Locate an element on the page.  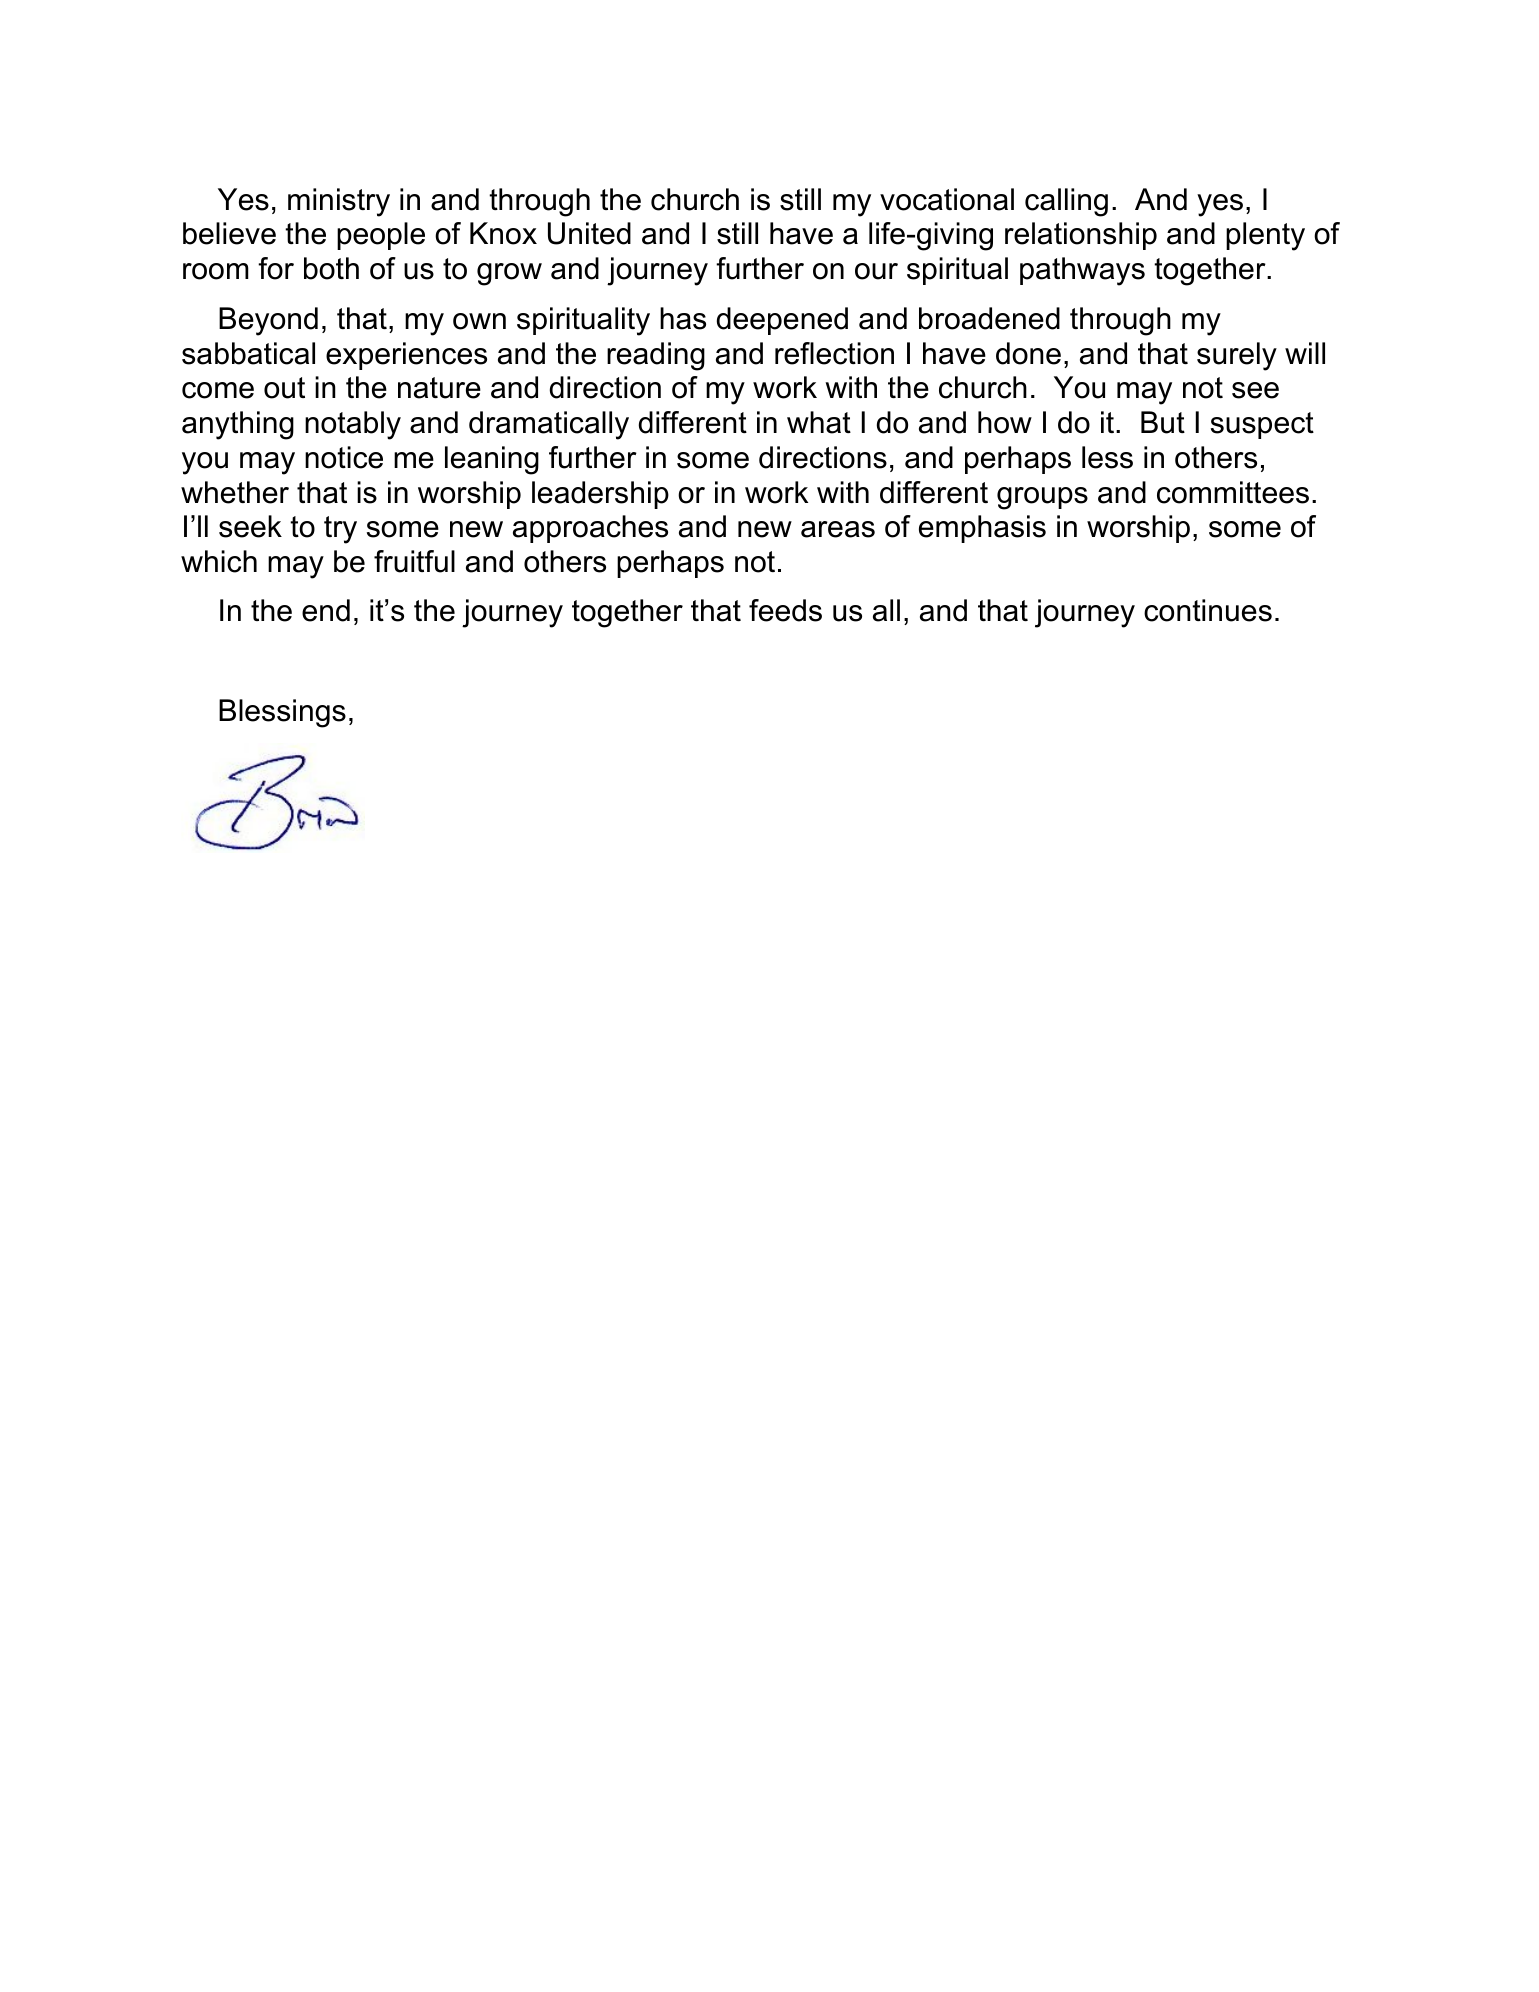
what is located at coordinates (819, 422).
